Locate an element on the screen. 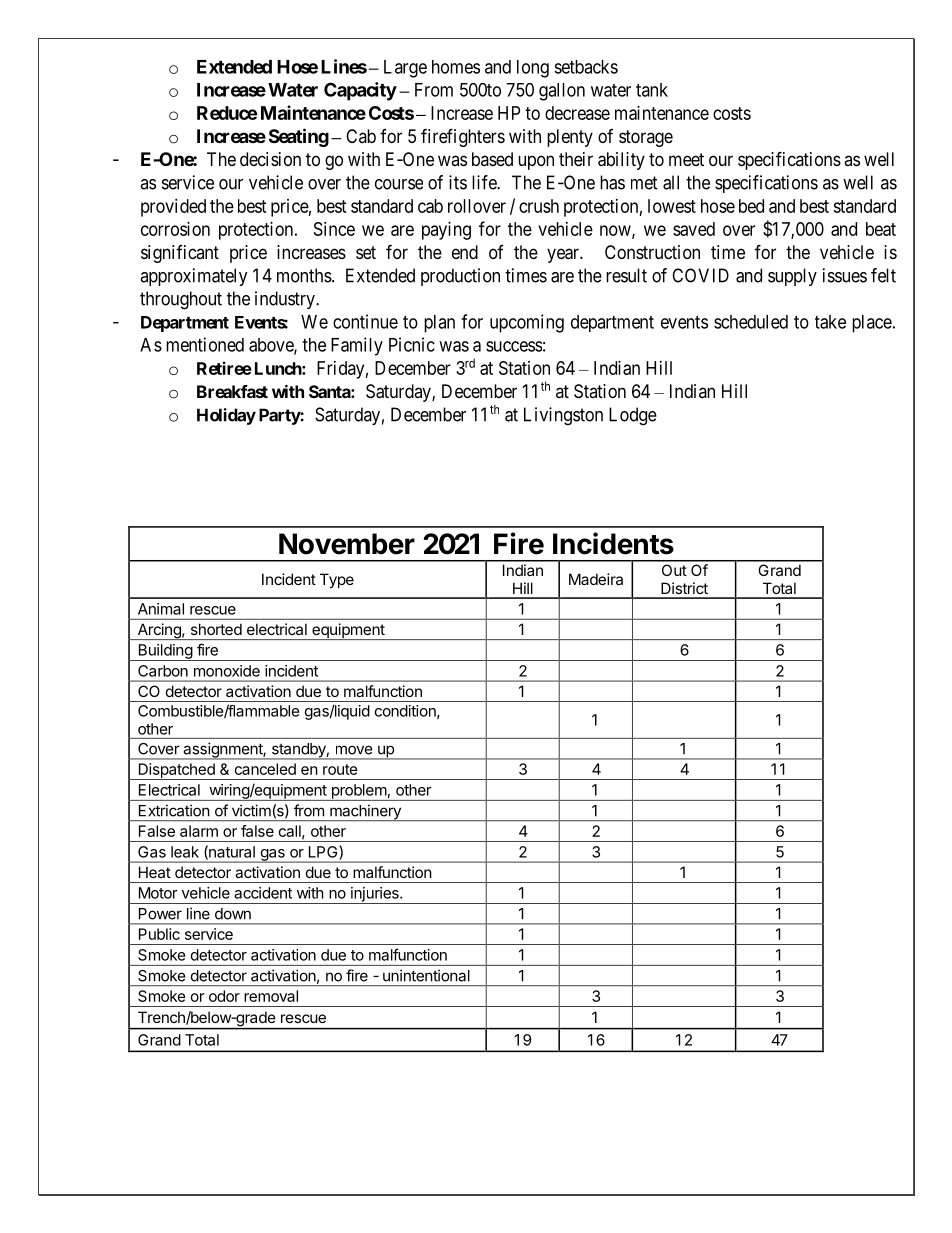  Lodge is located at coordinates (633, 416).
